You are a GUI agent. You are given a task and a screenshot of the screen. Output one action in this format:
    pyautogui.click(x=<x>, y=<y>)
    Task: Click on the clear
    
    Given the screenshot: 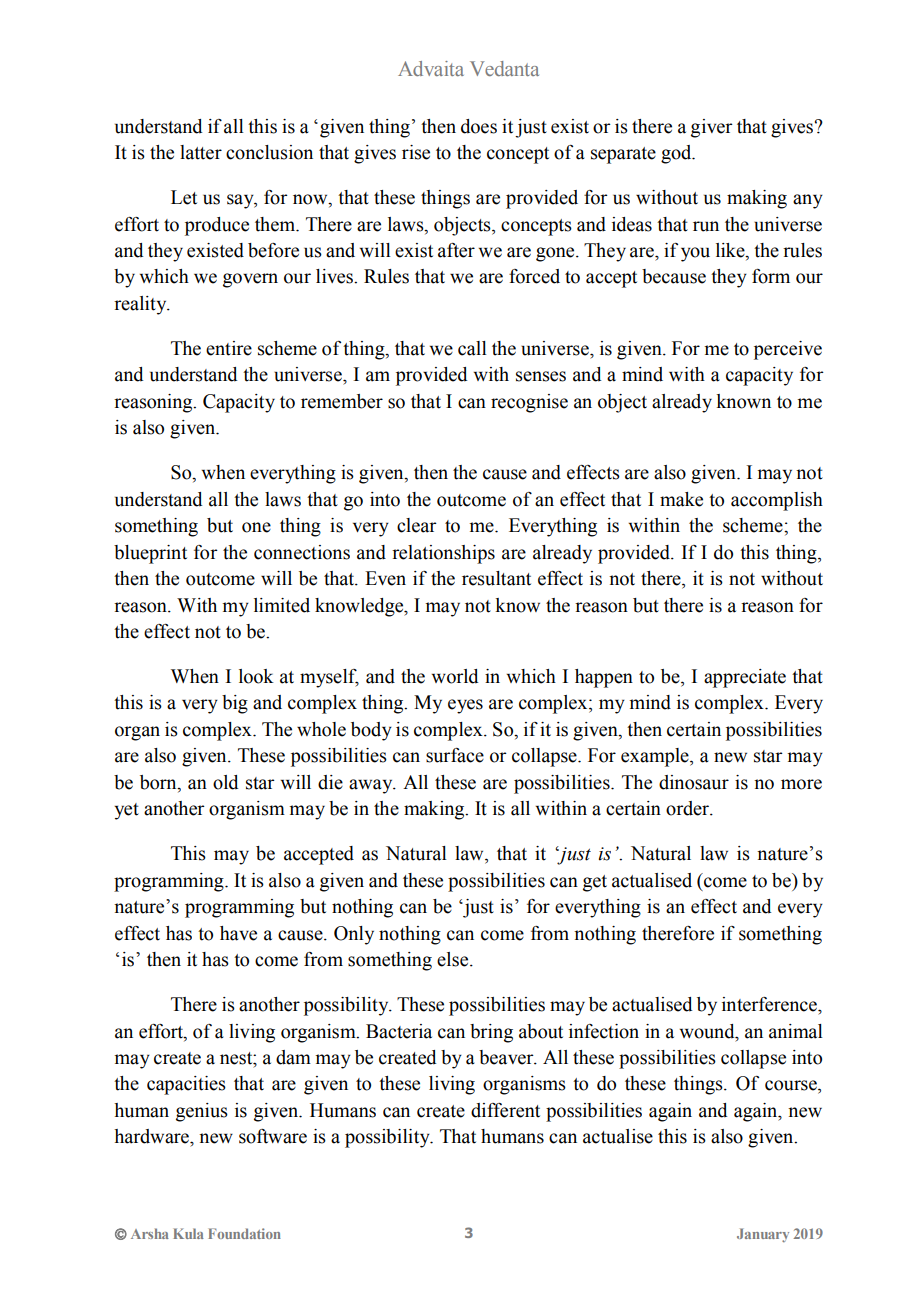 What is the action you would take?
    pyautogui.click(x=417, y=525)
